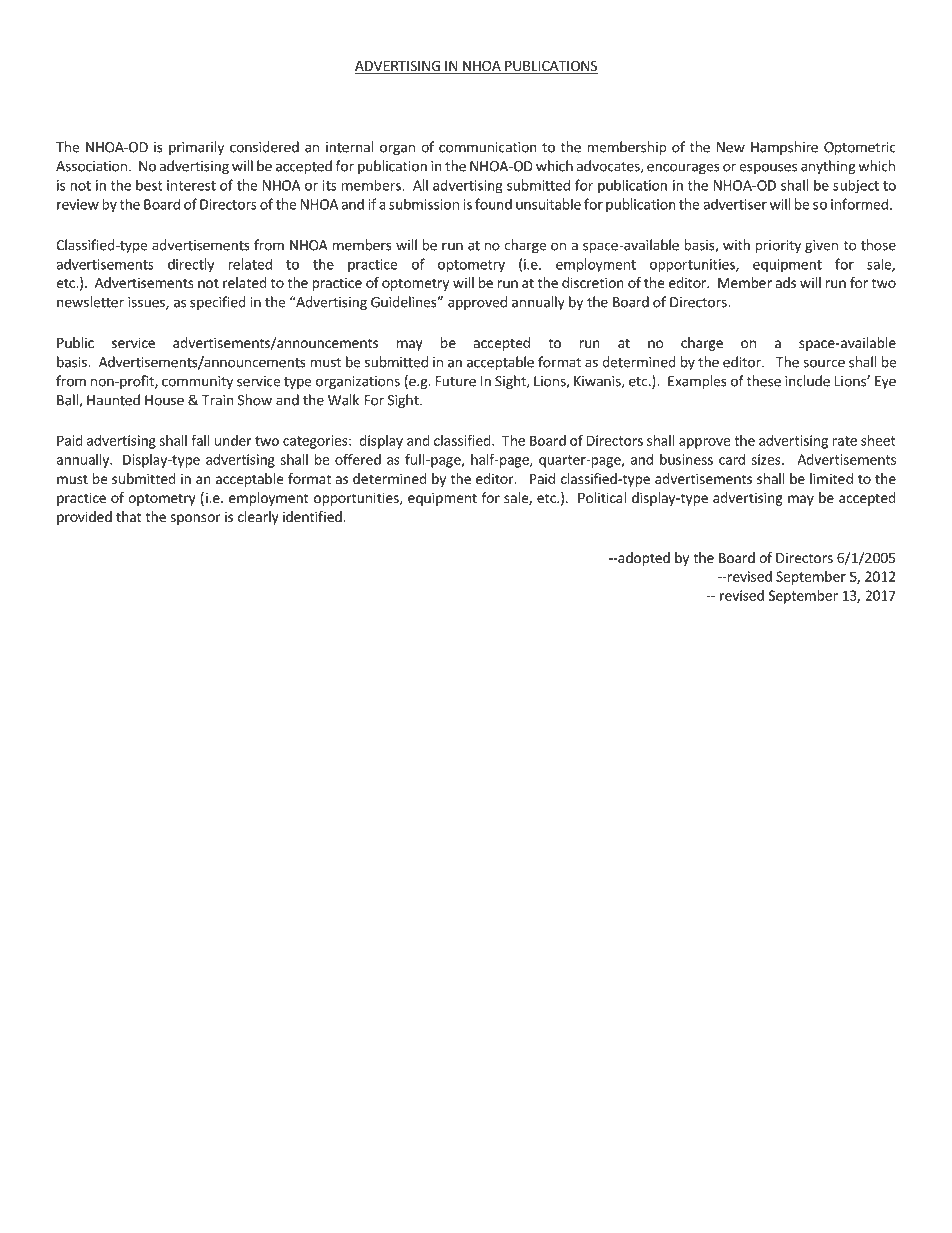 The image size is (952, 1233). What do you see at coordinates (768, 168) in the image?
I see `espouses` at bounding box center [768, 168].
